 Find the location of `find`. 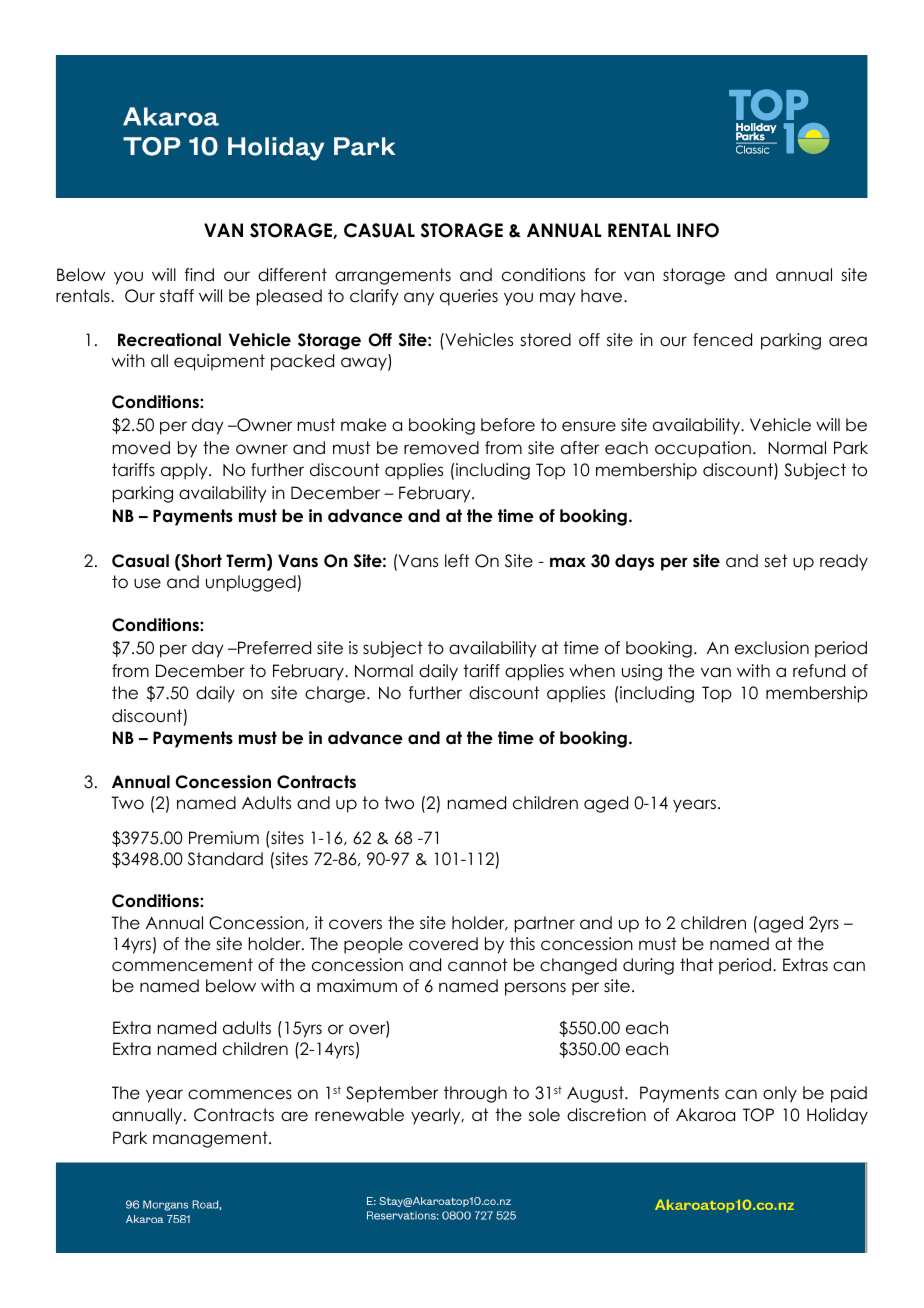

find is located at coordinates (199, 274).
